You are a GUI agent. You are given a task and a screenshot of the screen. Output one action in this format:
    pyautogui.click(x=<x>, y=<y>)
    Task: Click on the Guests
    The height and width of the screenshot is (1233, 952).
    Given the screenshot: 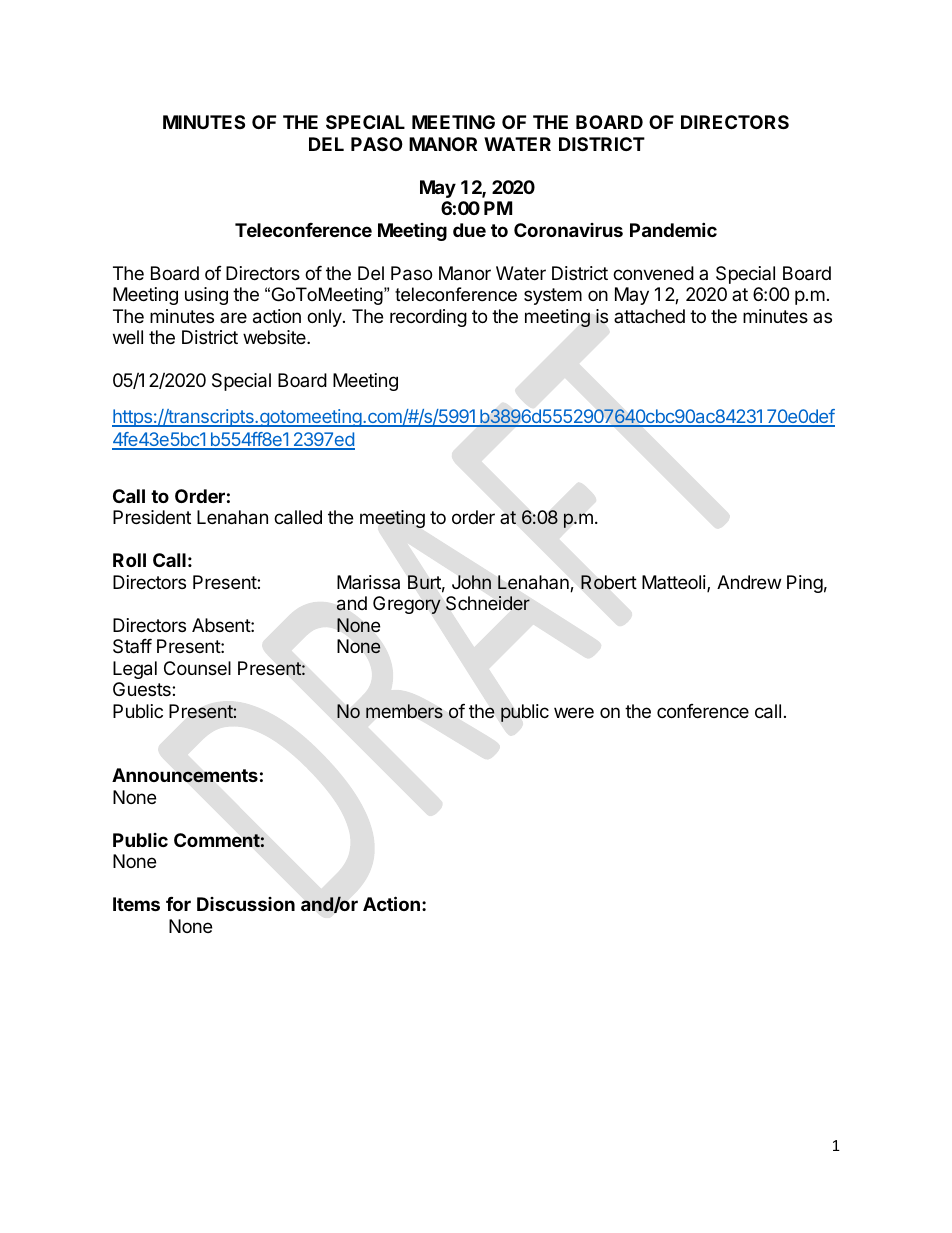 What is the action you would take?
    pyautogui.click(x=143, y=689)
